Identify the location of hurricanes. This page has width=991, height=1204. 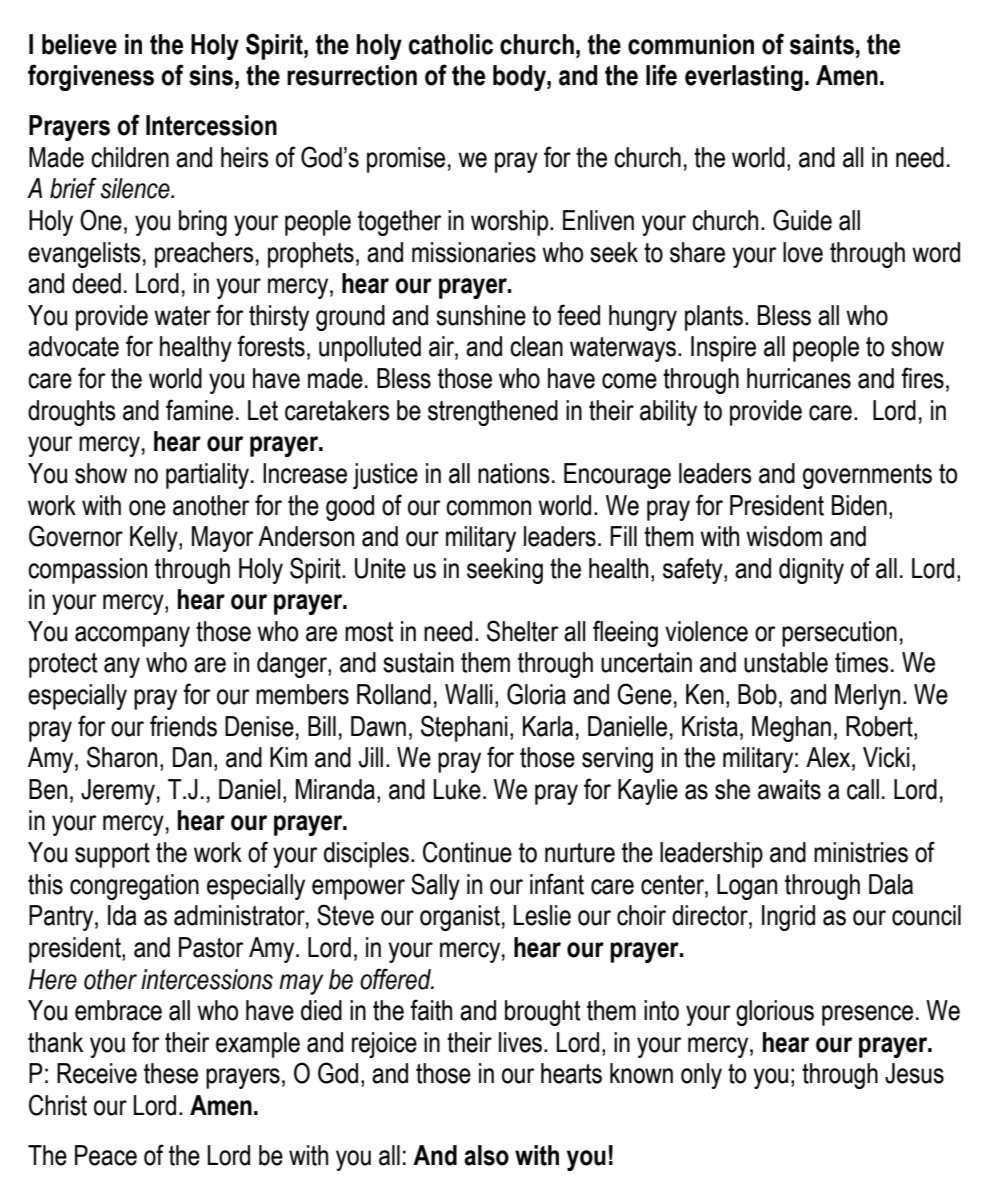
(799, 378).
